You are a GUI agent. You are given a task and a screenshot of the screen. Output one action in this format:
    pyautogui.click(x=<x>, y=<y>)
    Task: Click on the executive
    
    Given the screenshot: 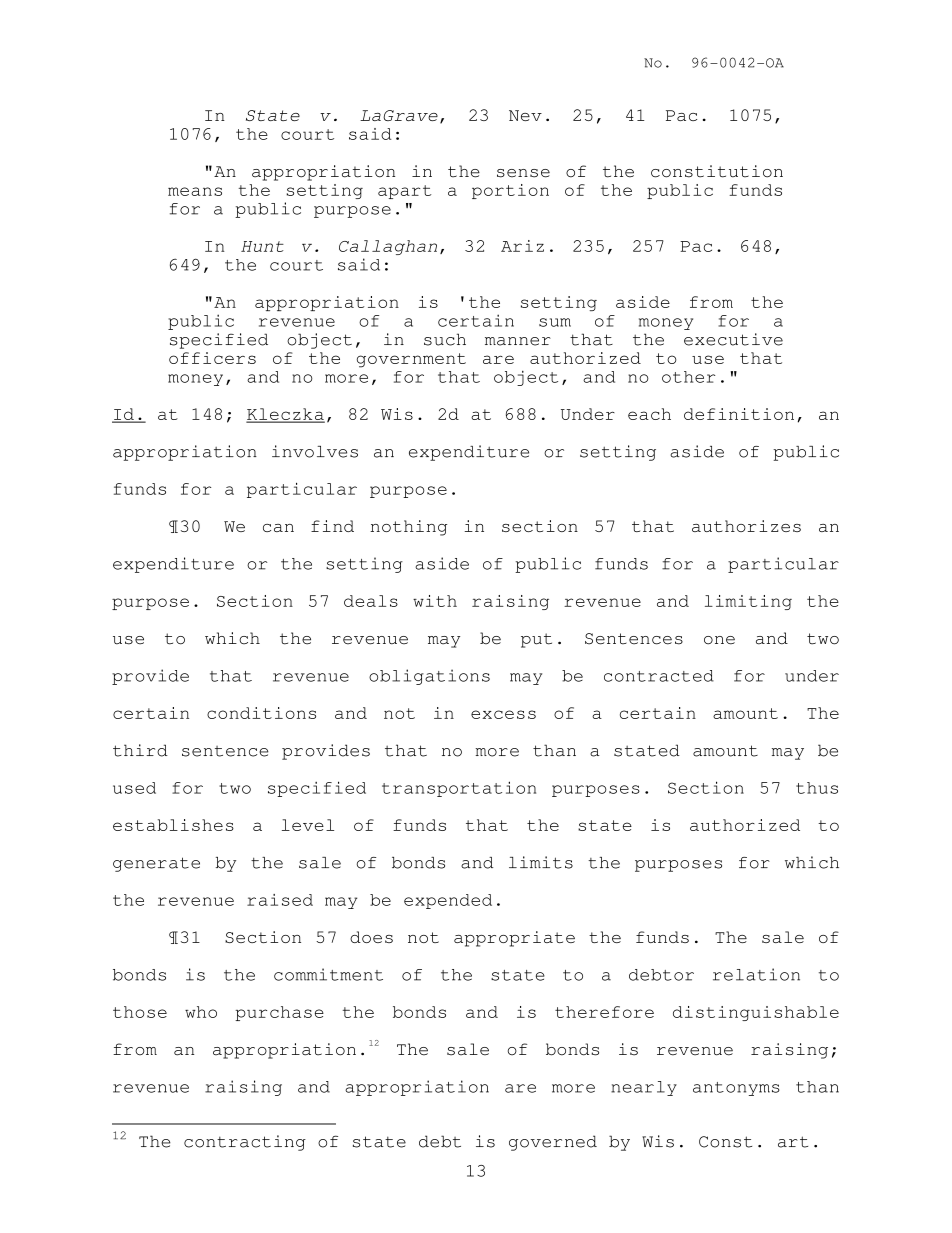 What is the action you would take?
    pyautogui.click(x=733, y=339)
